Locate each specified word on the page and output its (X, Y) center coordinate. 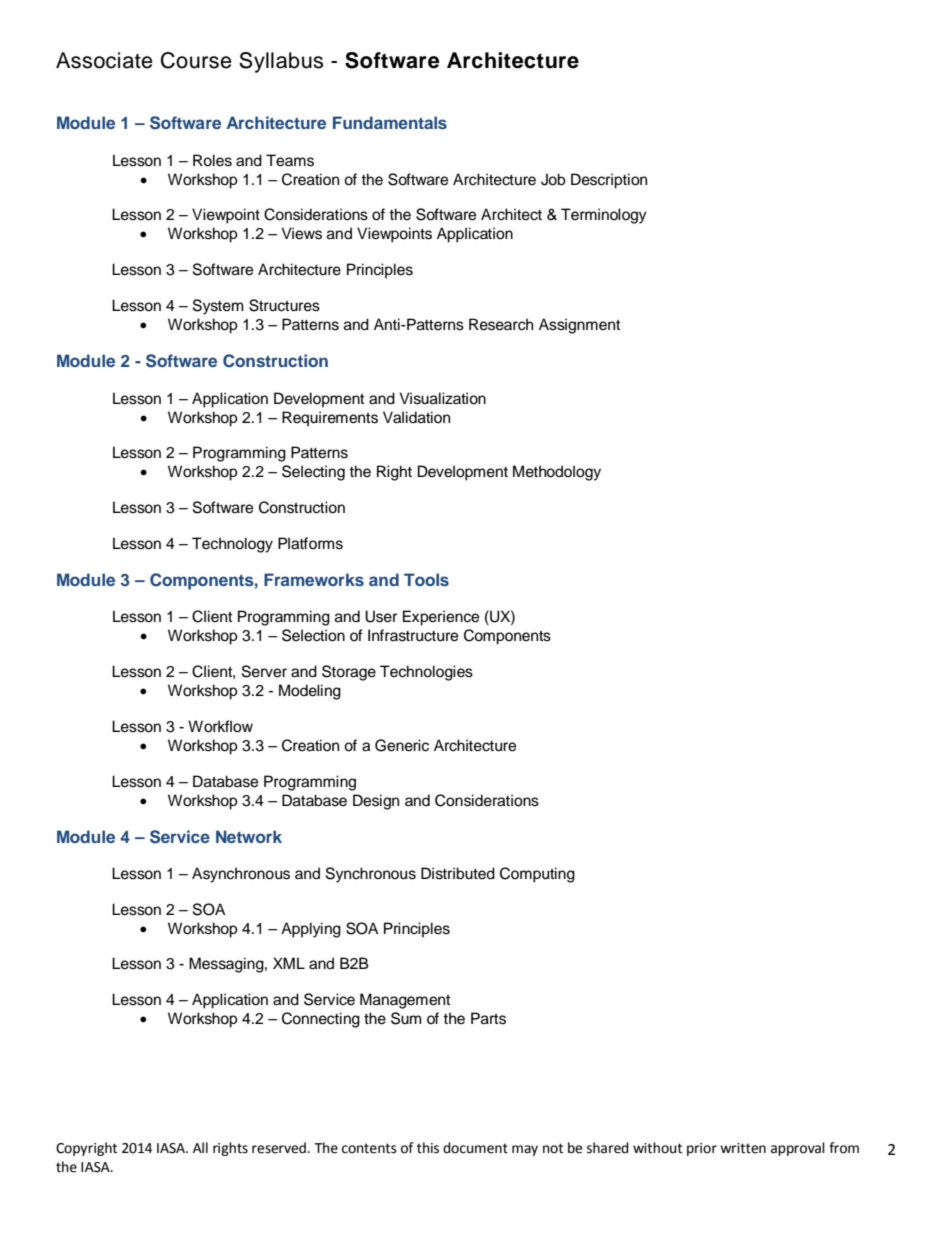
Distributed (458, 873)
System (218, 307)
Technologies (426, 673)
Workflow (220, 726)
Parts (488, 1018)
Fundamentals (390, 122)
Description (609, 181)
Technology (232, 545)
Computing (537, 875)
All (200, 1147)
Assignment (579, 326)
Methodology (557, 473)
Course (196, 60)
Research (501, 324)
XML (289, 963)
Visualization (442, 398)
